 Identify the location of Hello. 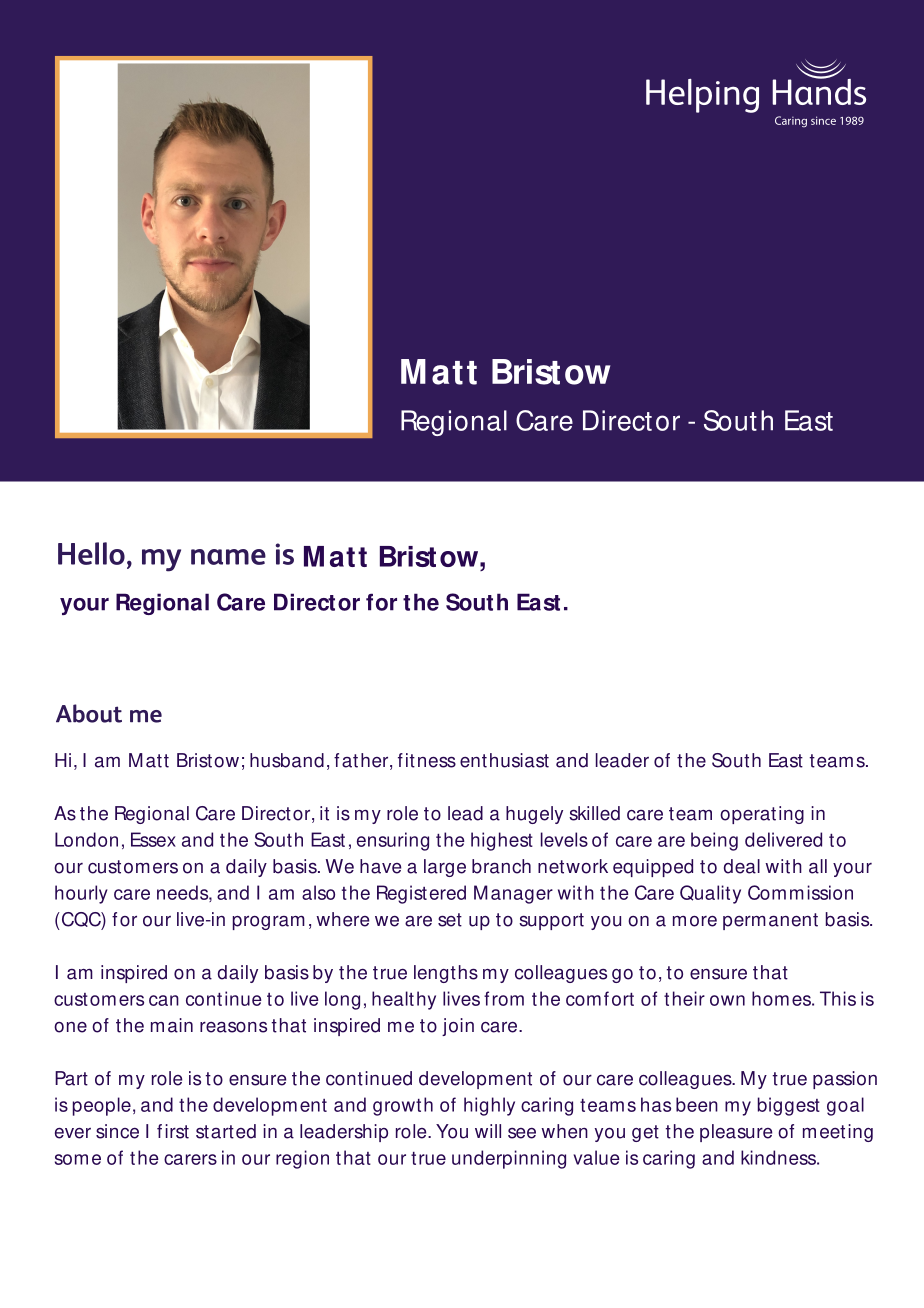
(91, 553).
